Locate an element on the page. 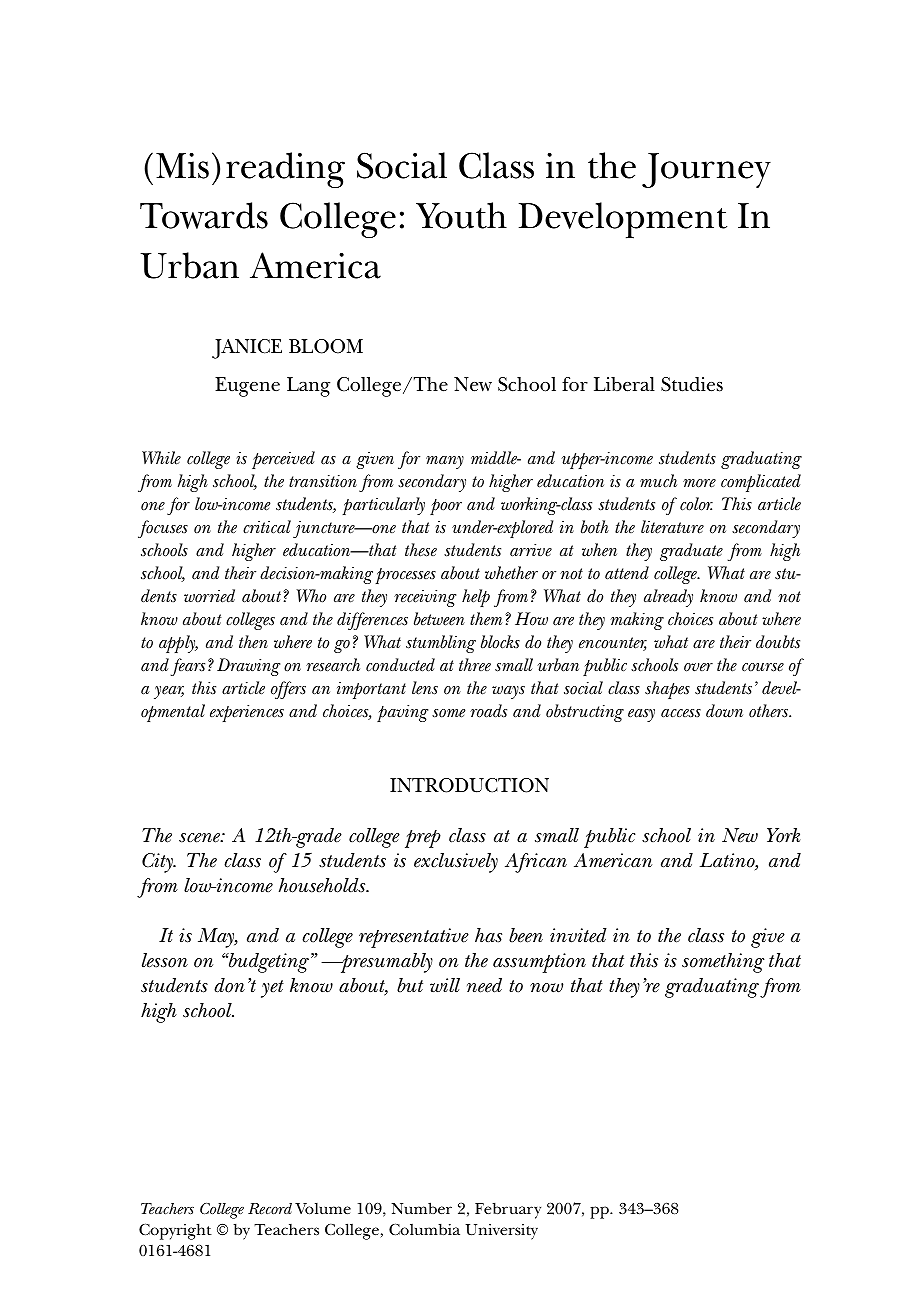 The image size is (902, 1316). Journey is located at coordinates (706, 170).
